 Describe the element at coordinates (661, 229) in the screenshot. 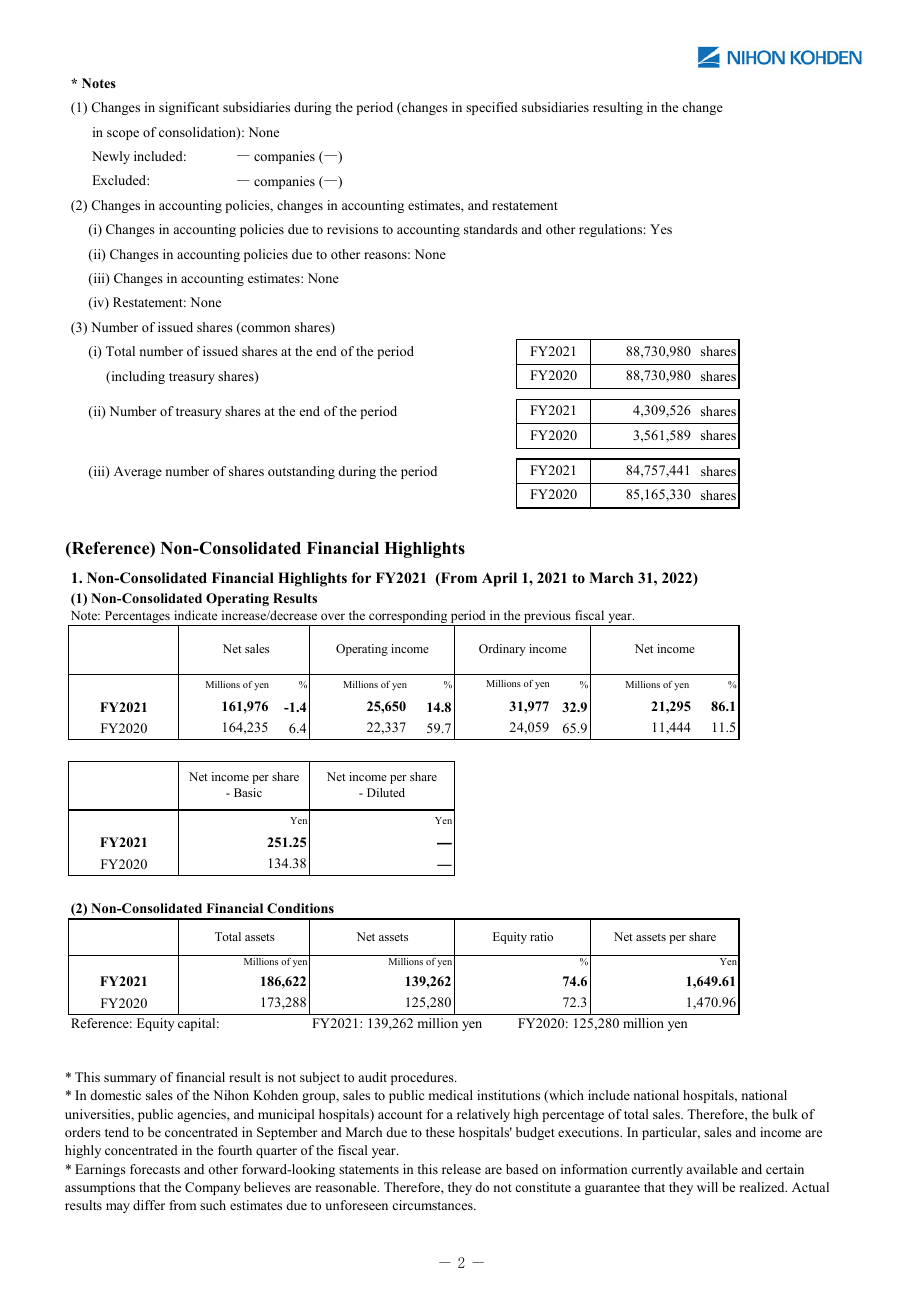

I see `Yes` at that location.
